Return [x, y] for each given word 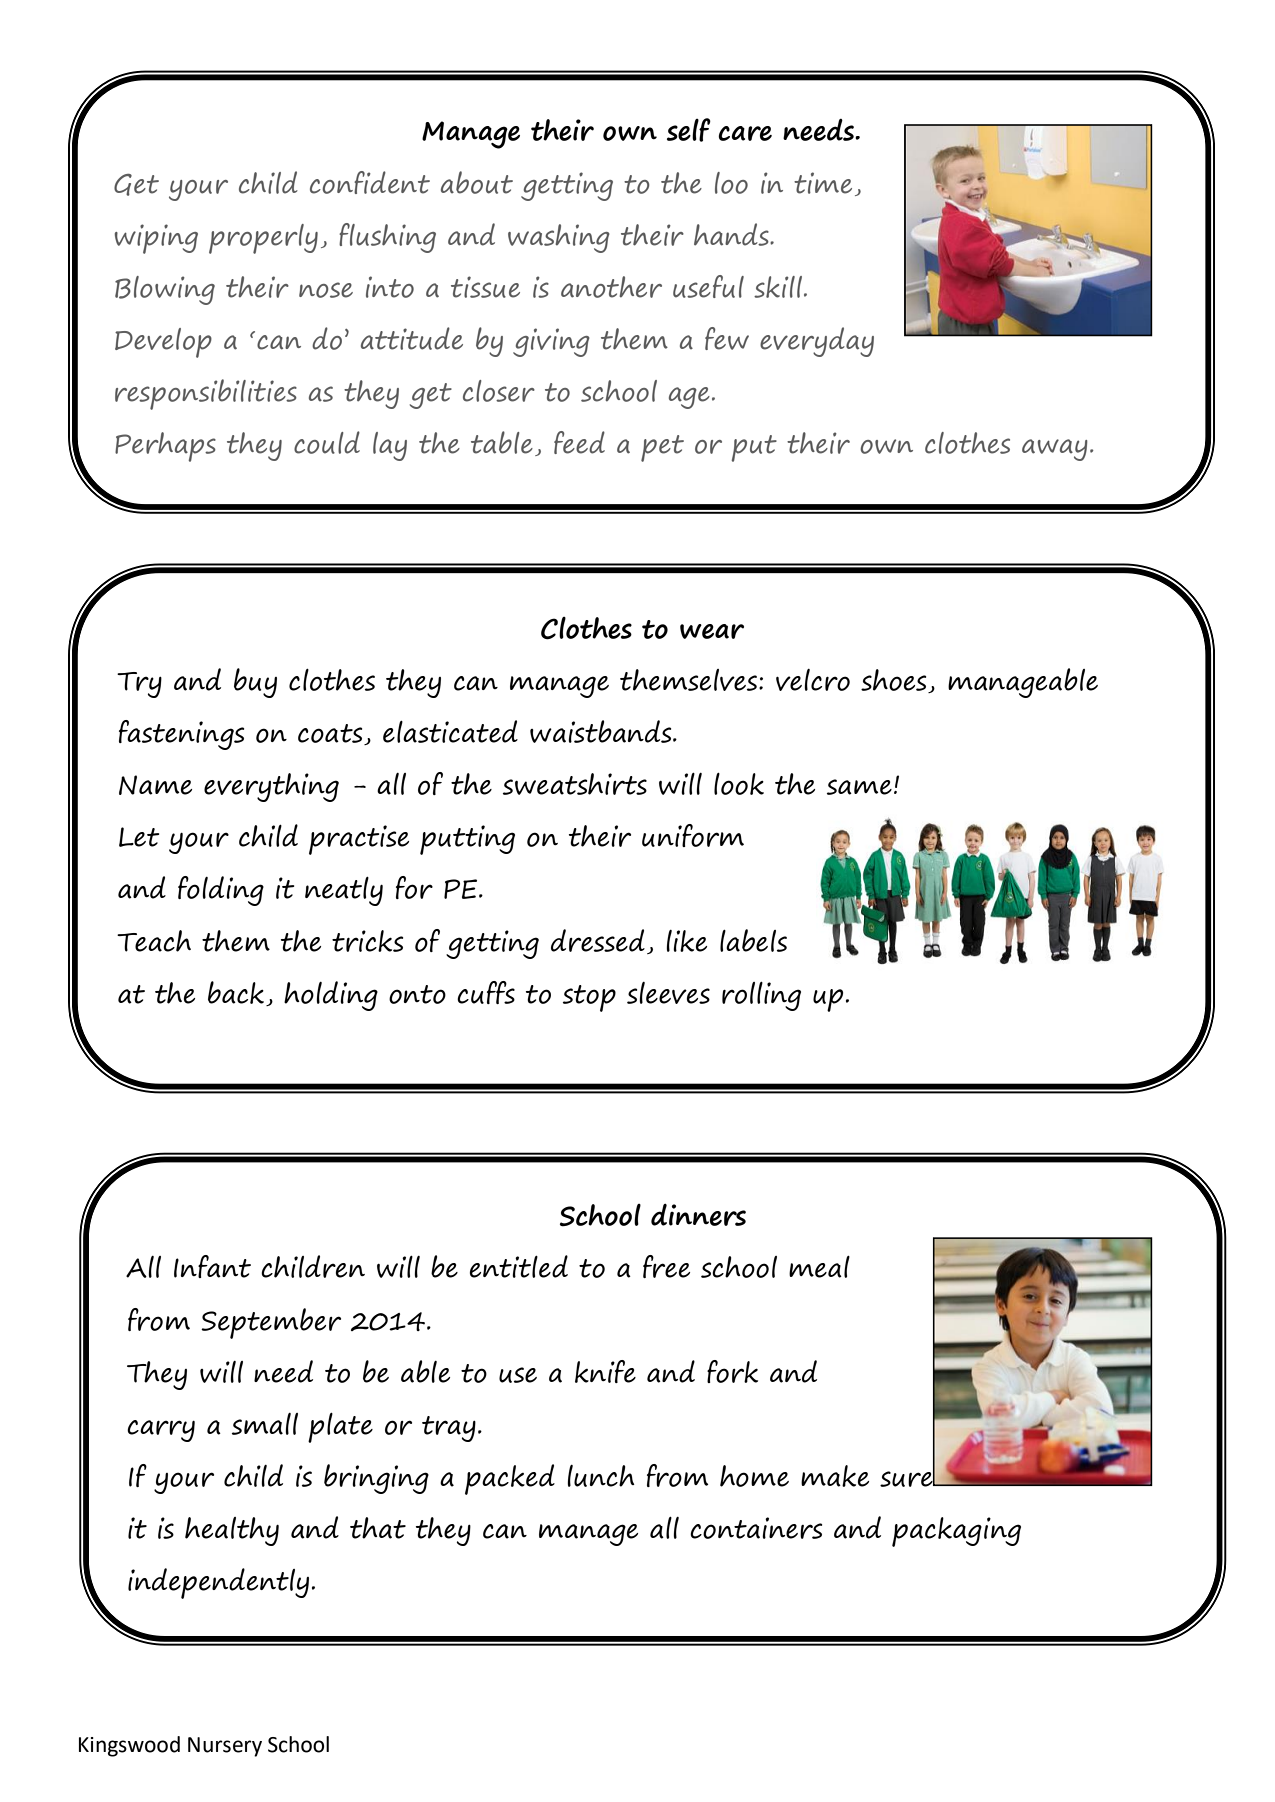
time [823, 183]
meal [819, 1267]
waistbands [602, 731]
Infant [212, 1266]
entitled [519, 1266]
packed [510, 1479]
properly [263, 239]
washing [559, 238]
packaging [956, 1532]
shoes [895, 681]
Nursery [225, 1747]
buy [255, 683]
